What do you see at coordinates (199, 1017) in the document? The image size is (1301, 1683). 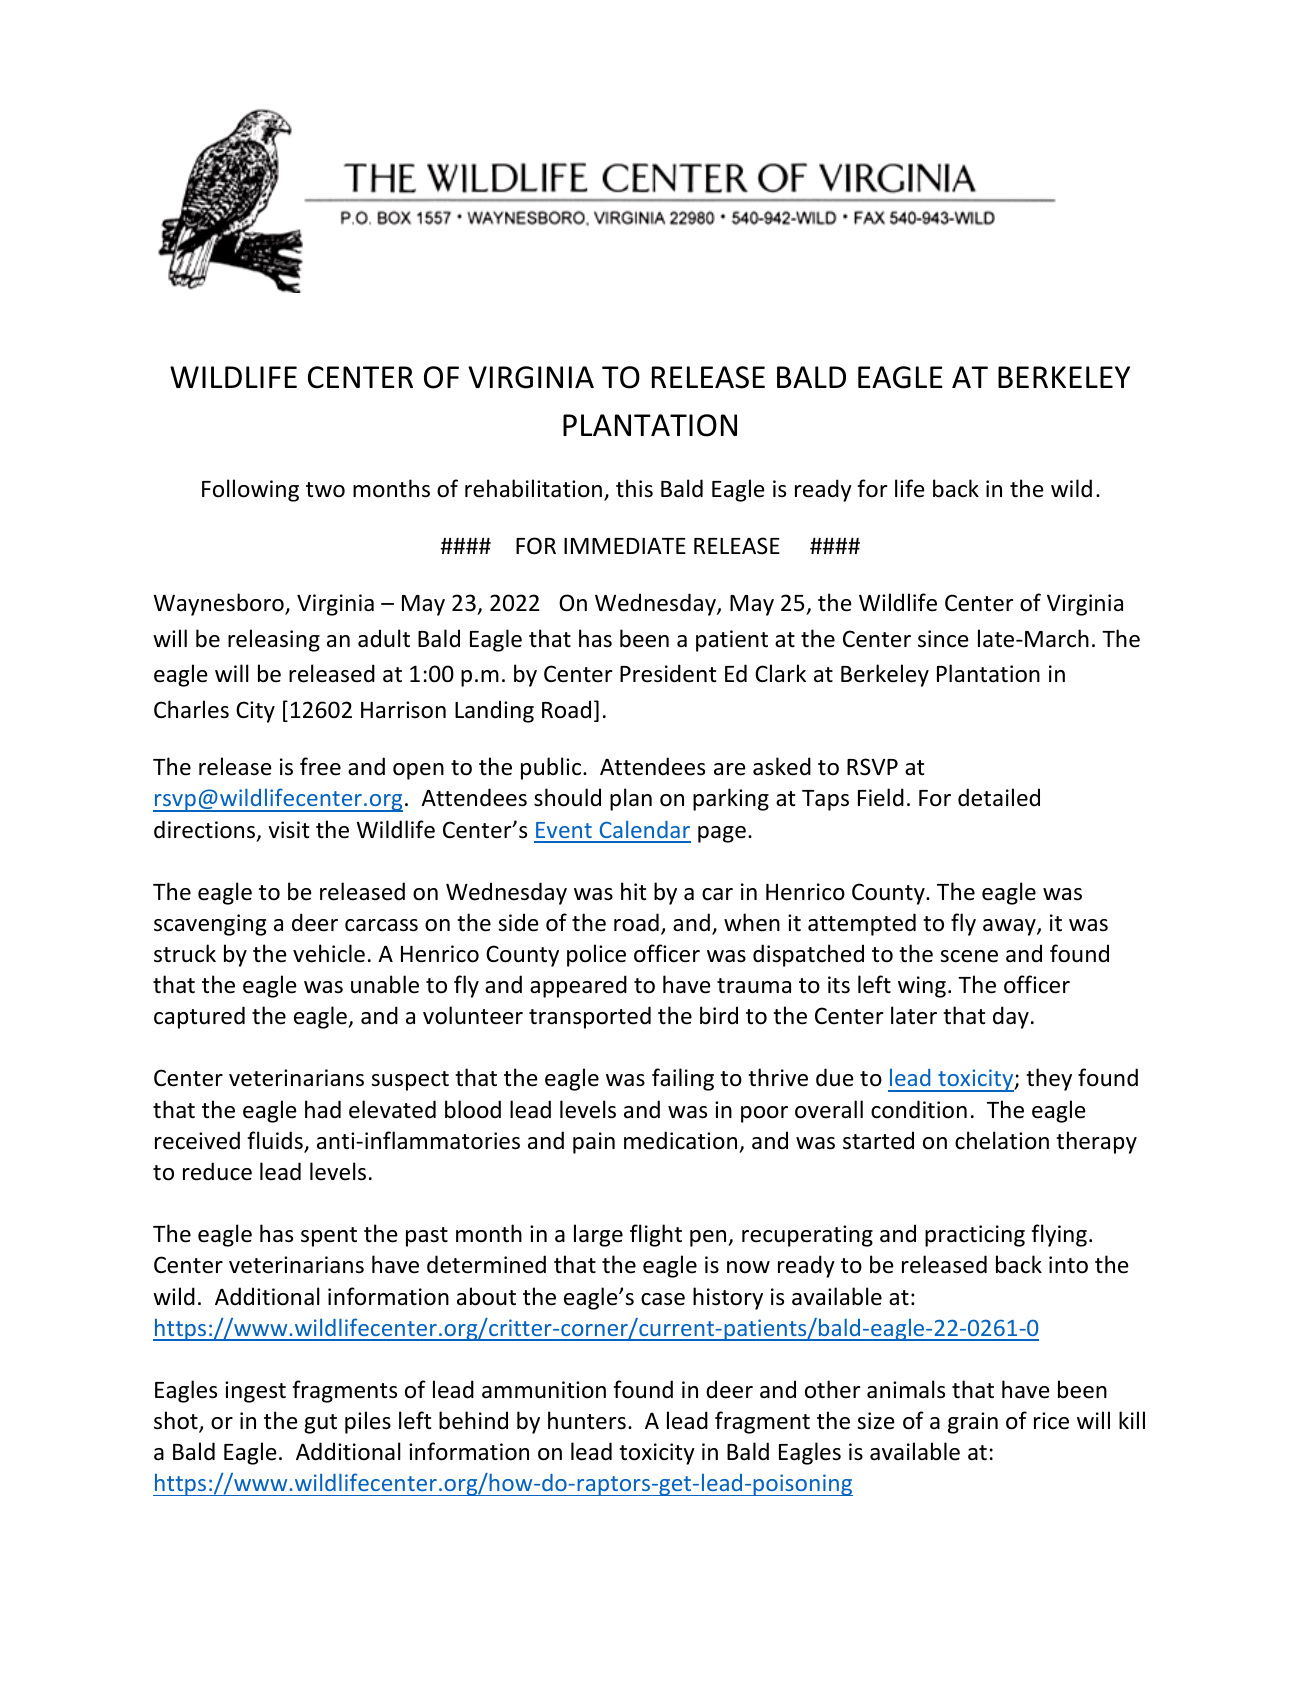 I see `captured` at bounding box center [199, 1017].
